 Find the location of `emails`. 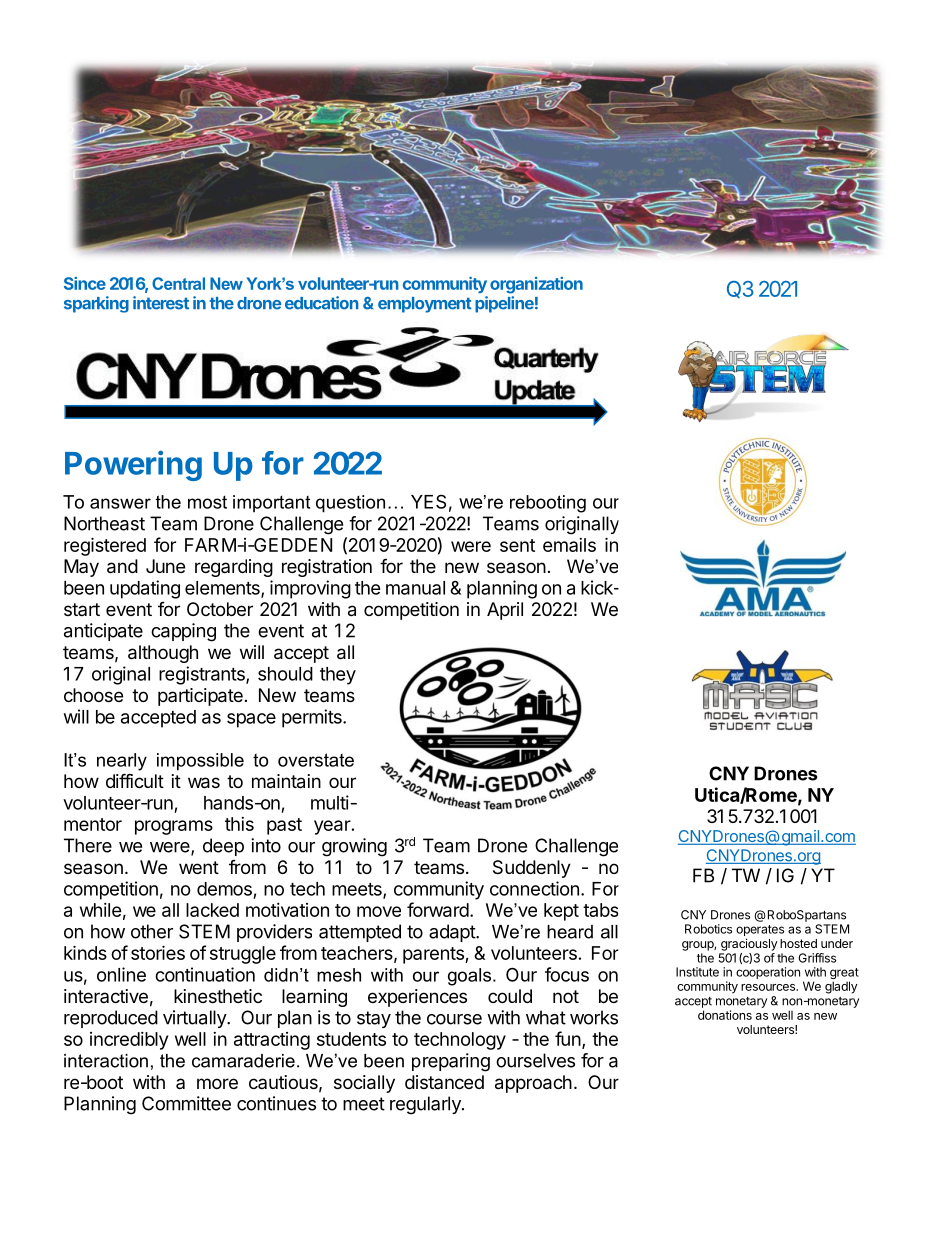

emails is located at coordinates (569, 545).
